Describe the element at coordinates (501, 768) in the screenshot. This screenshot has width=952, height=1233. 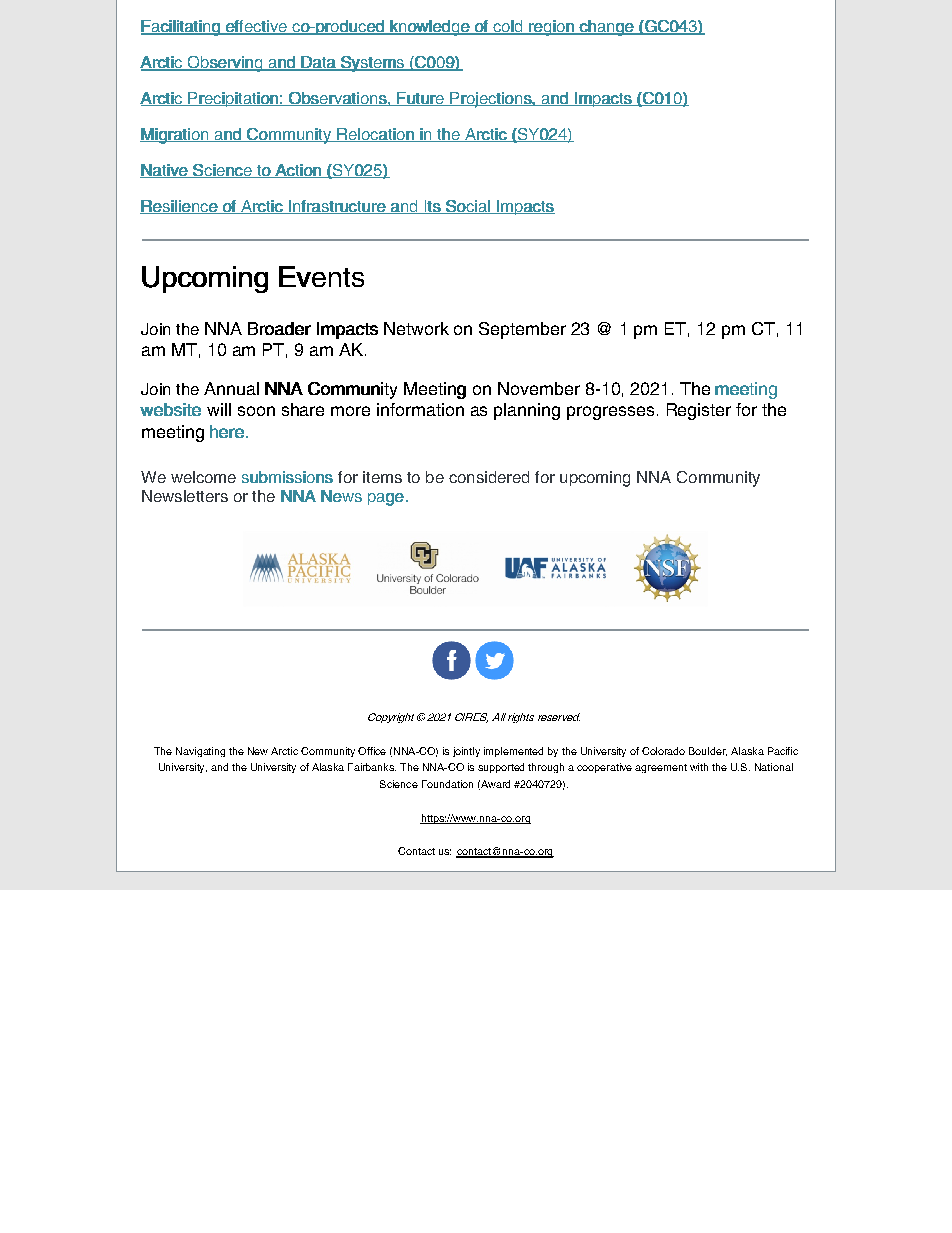
I see `supported` at that location.
